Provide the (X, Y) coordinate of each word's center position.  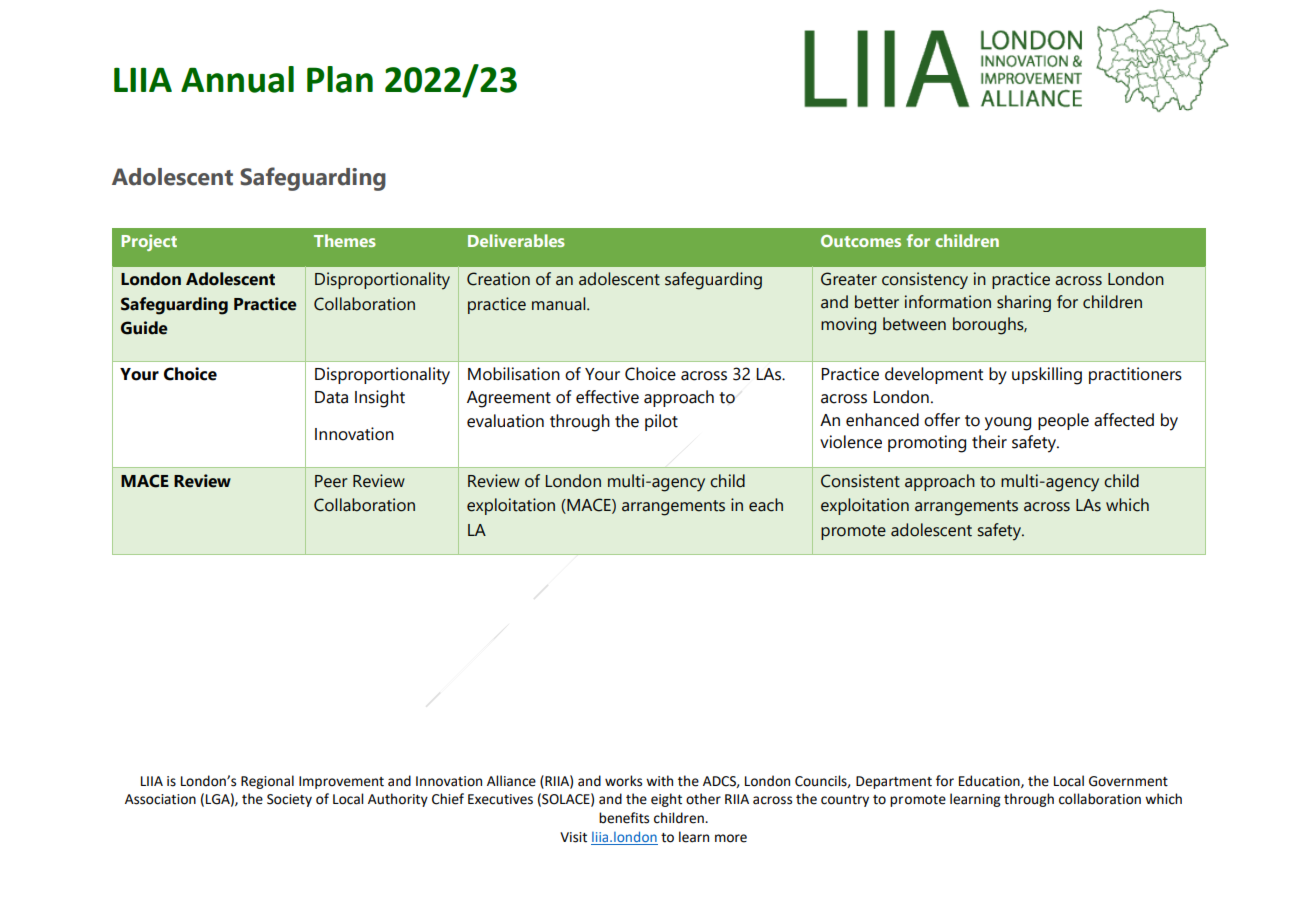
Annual (237, 79)
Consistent (860, 481)
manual (560, 304)
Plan (340, 79)
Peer (331, 481)
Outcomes (861, 241)
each (766, 505)
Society (289, 800)
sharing (1024, 303)
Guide (144, 328)
